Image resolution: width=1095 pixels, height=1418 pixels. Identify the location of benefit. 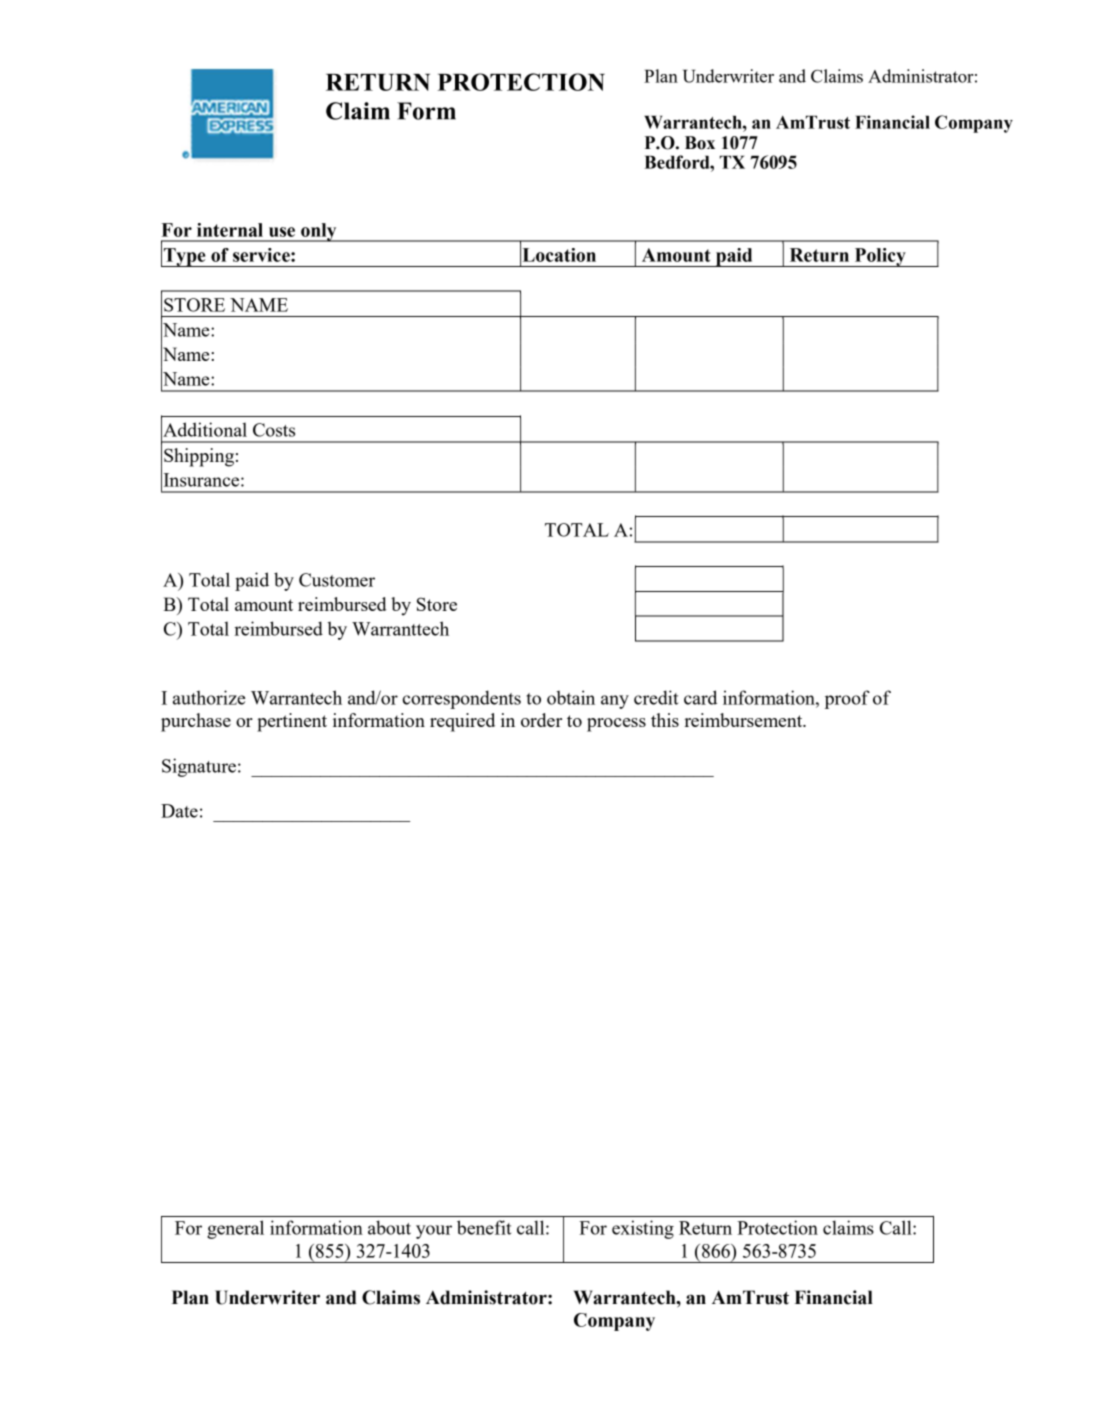
(484, 1227).
